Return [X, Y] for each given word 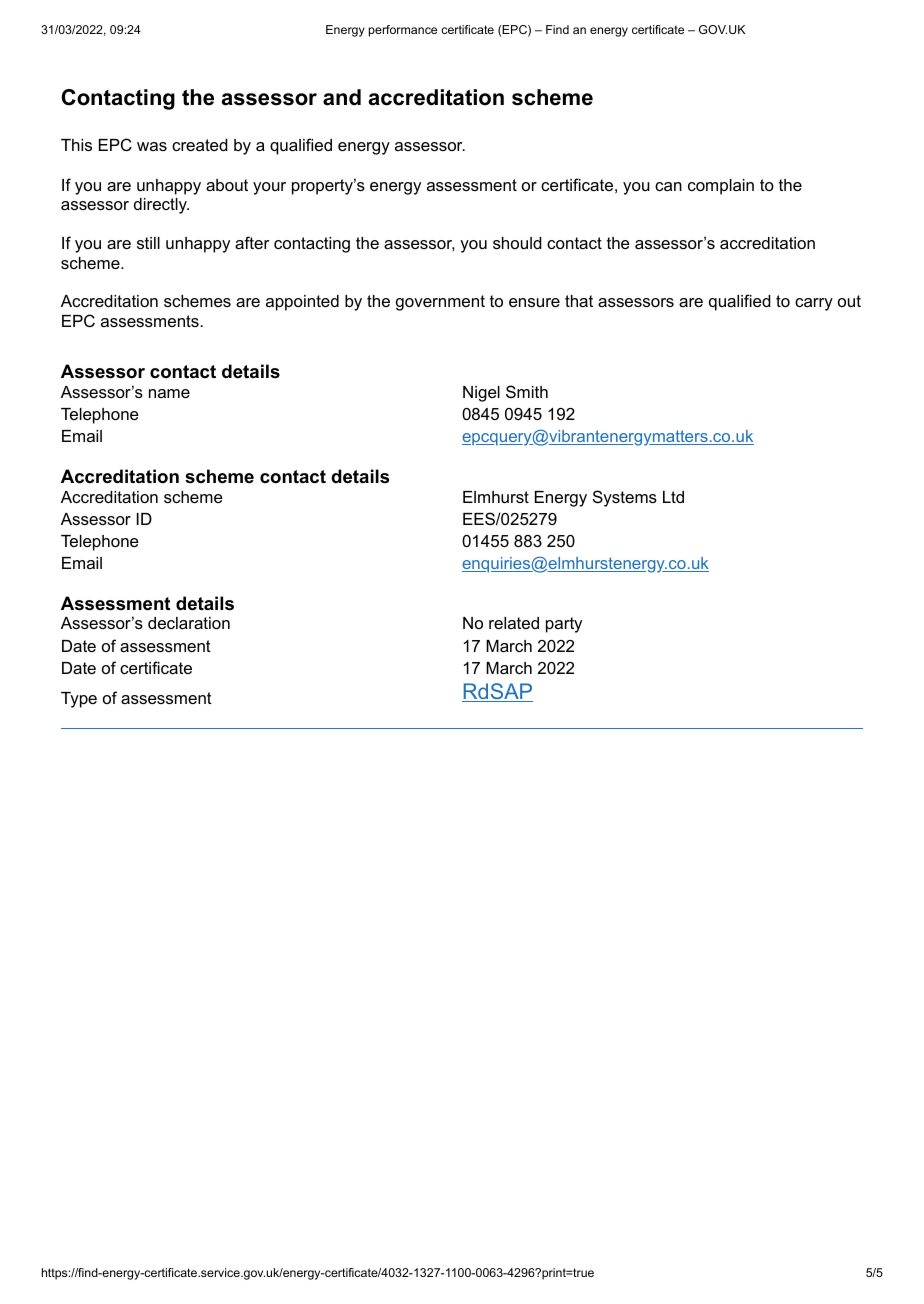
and [342, 97]
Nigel [481, 394]
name [169, 393]
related [514, 623]
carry [814, 304]
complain [721, 187]
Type [79, 700]
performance [403, 31]
